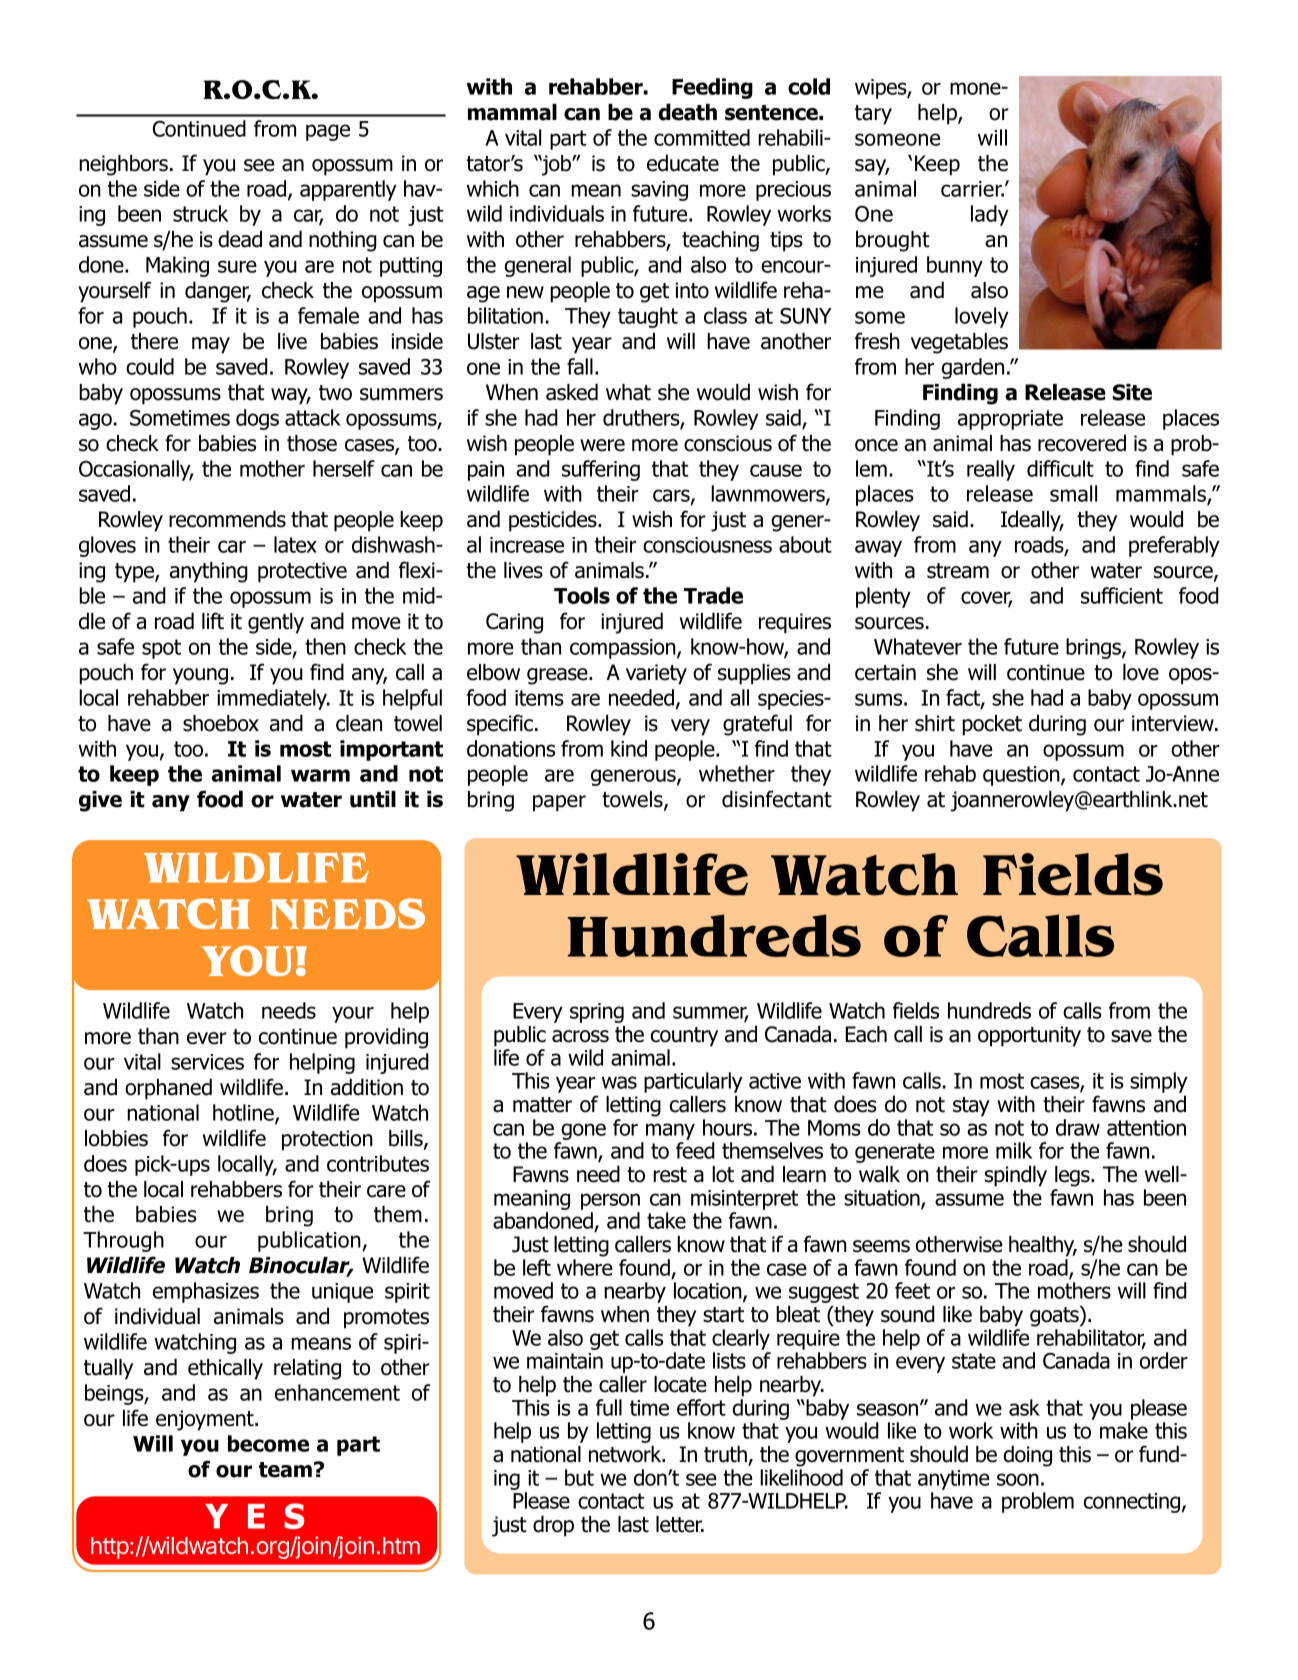 This screenshot has width=1298, height=1680. What do you see at coordinates (209, 572) in the screenshot?
I see `anything` at bounding box center [209, 572].
